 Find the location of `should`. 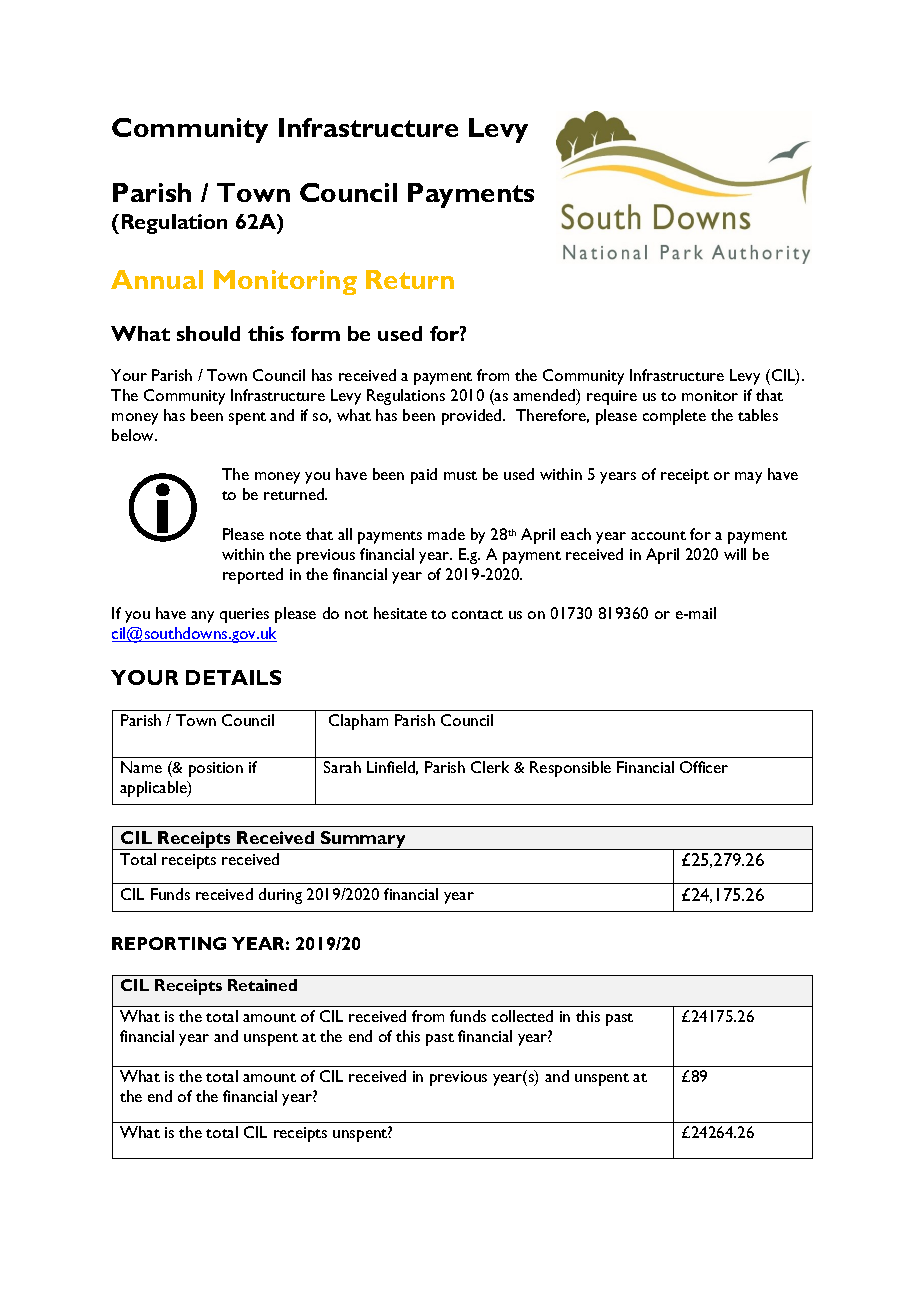

should is located at coordinates (208, 333).
